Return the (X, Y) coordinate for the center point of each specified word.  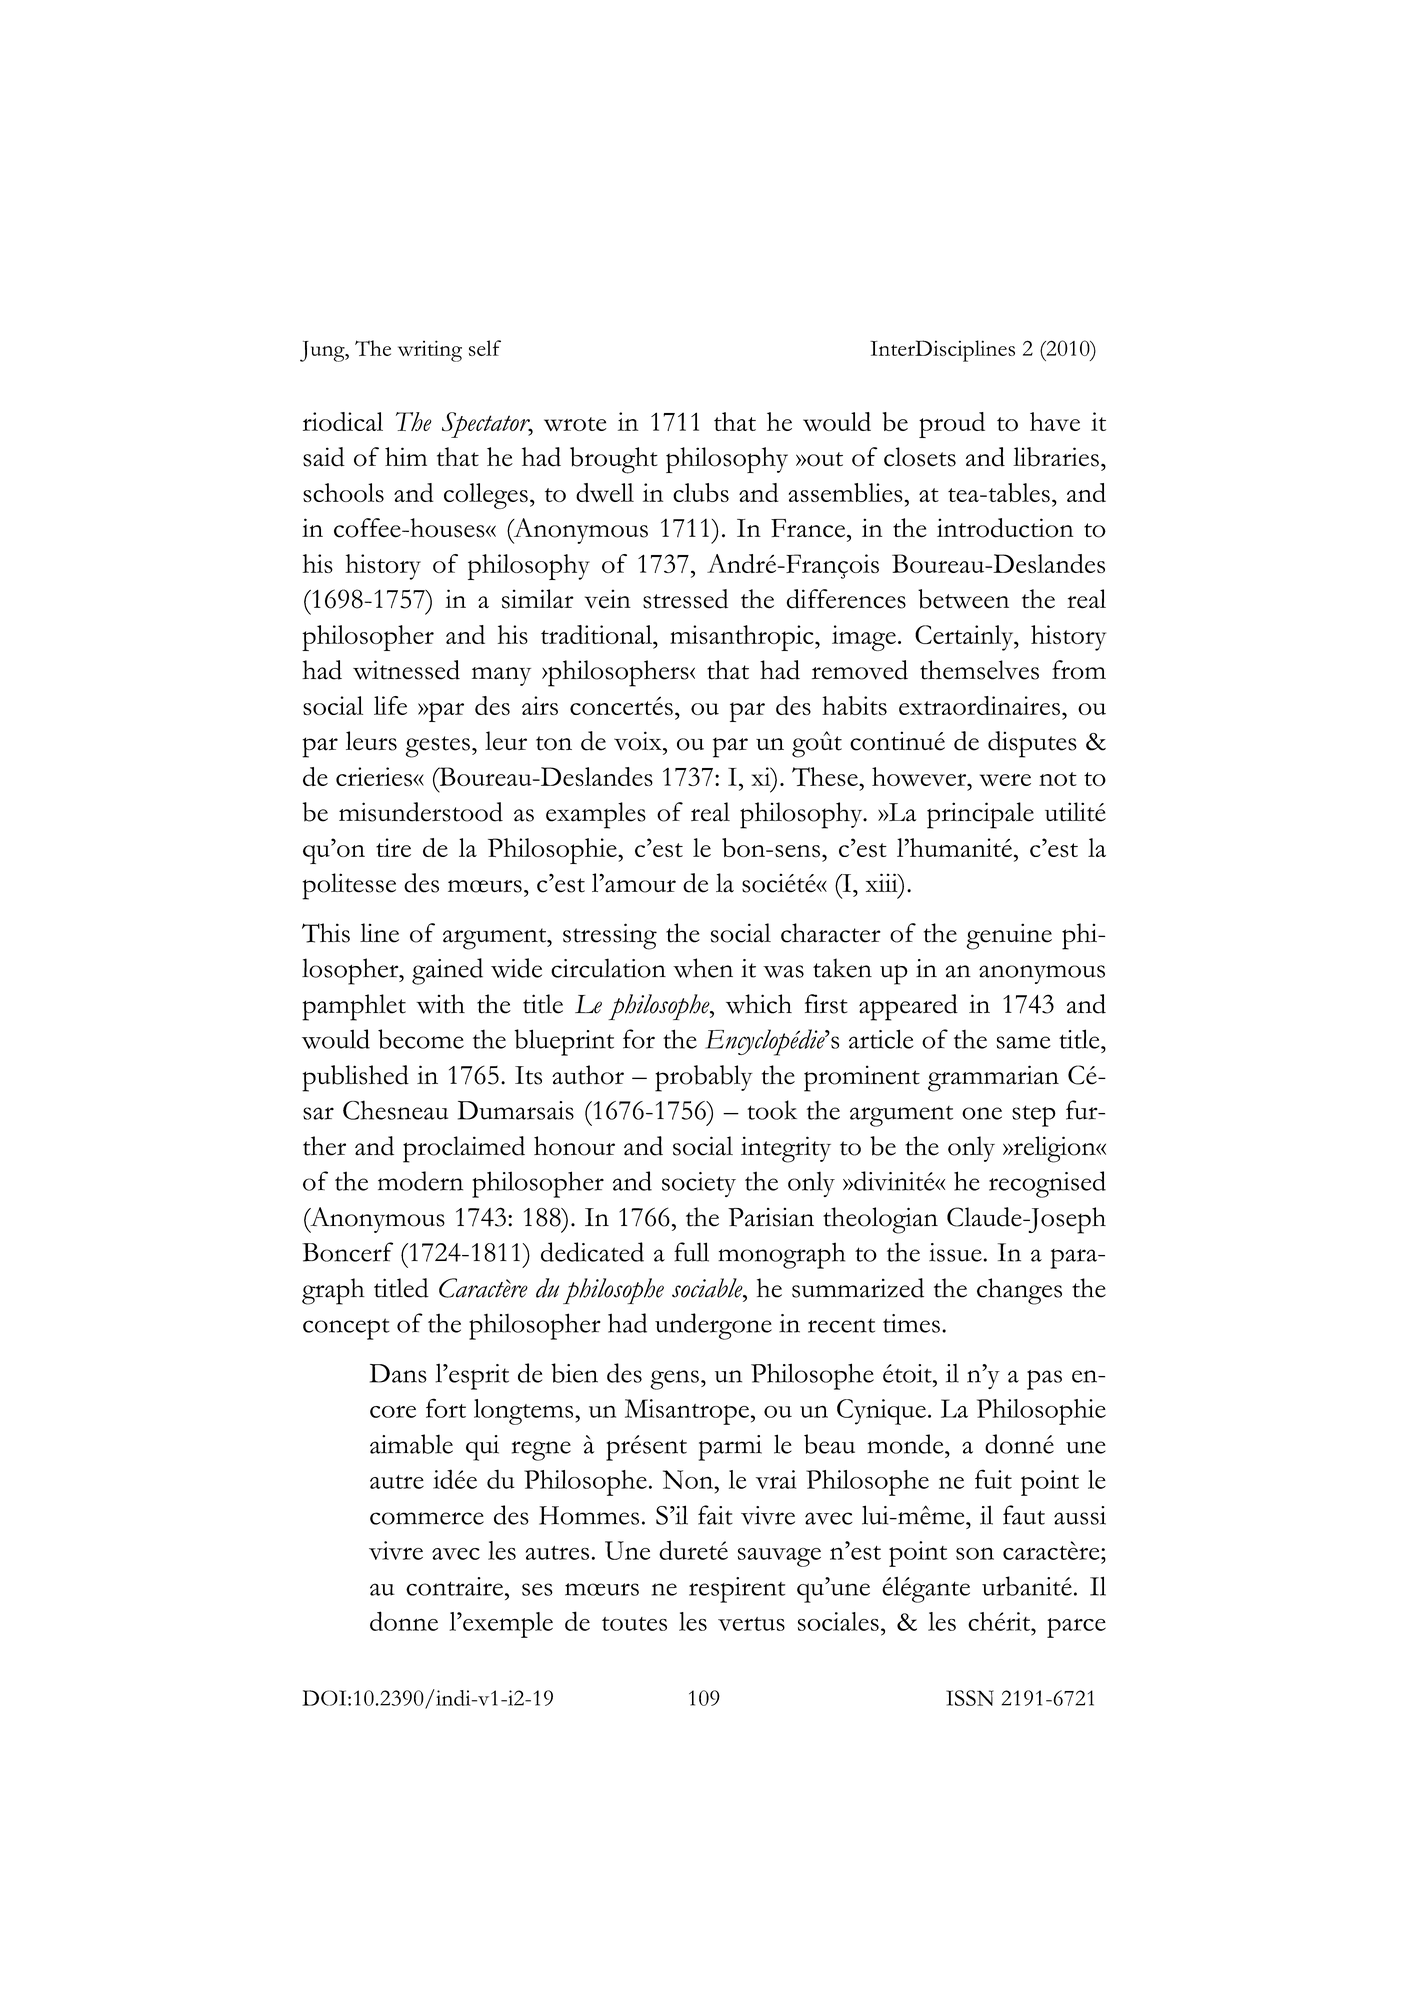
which (759, 1004)
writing (430, 351)
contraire (454, 1586)
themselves (979, 670)
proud (952, 425)
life (390, 705)
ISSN (970, 1698)
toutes (634, 1624)
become (421, 1039)
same (1024, 1042)
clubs (701, 492)
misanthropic (743, 638)
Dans (398, 1373)
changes (1019, 1291)
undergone (713, 1326)
